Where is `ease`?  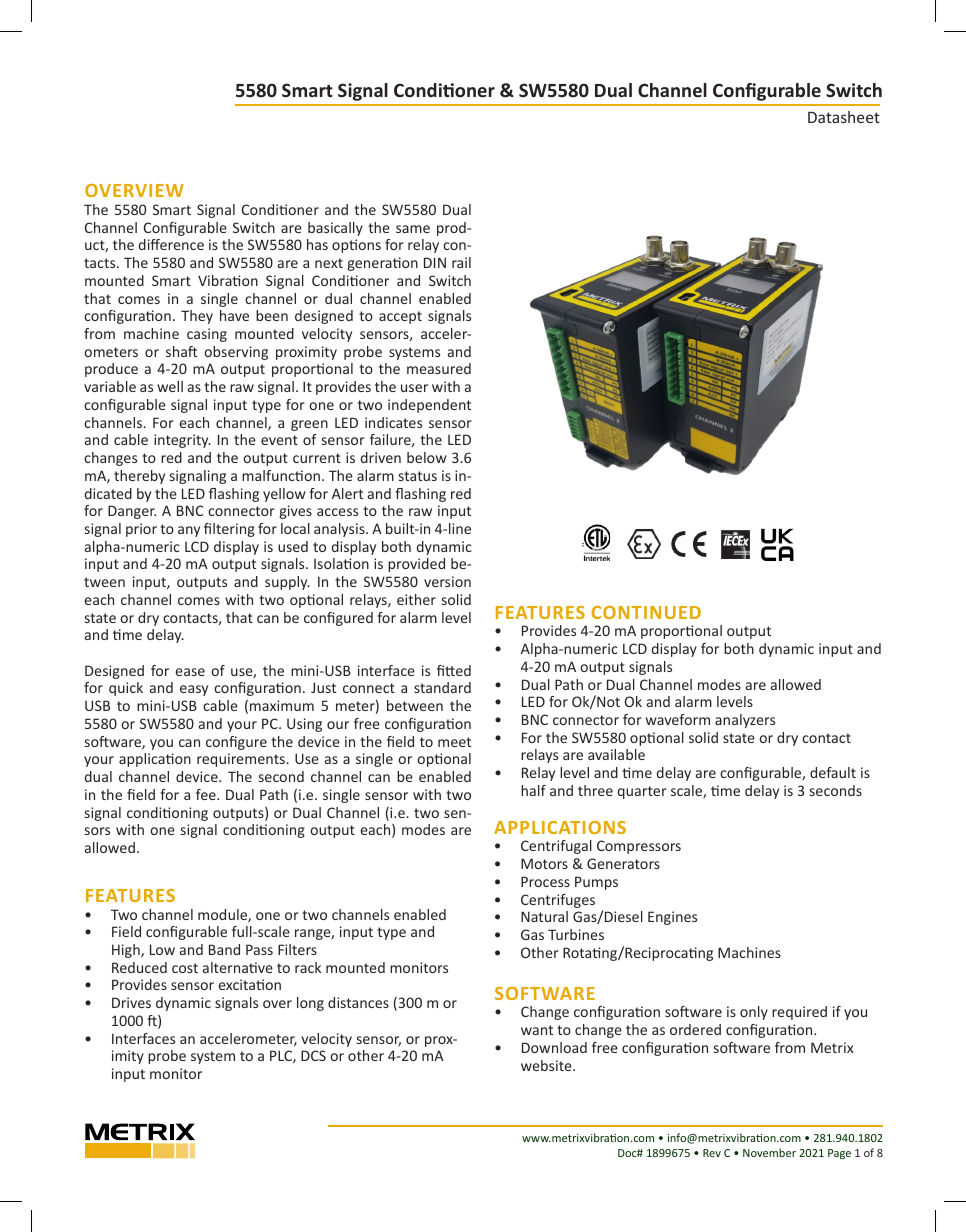 ease is located at coordinates (190, 672).
